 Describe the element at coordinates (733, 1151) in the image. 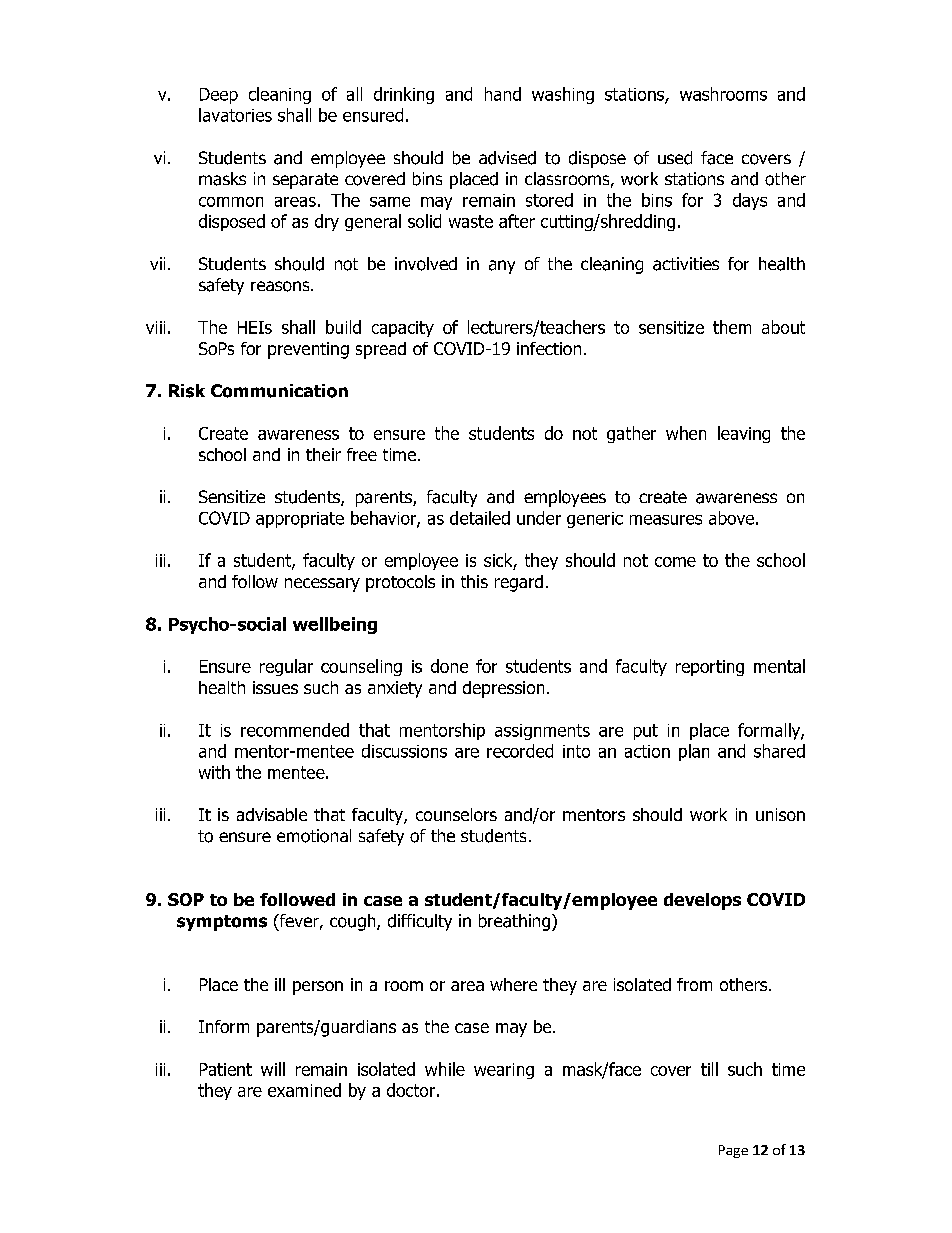

I see `Page` at that location.
